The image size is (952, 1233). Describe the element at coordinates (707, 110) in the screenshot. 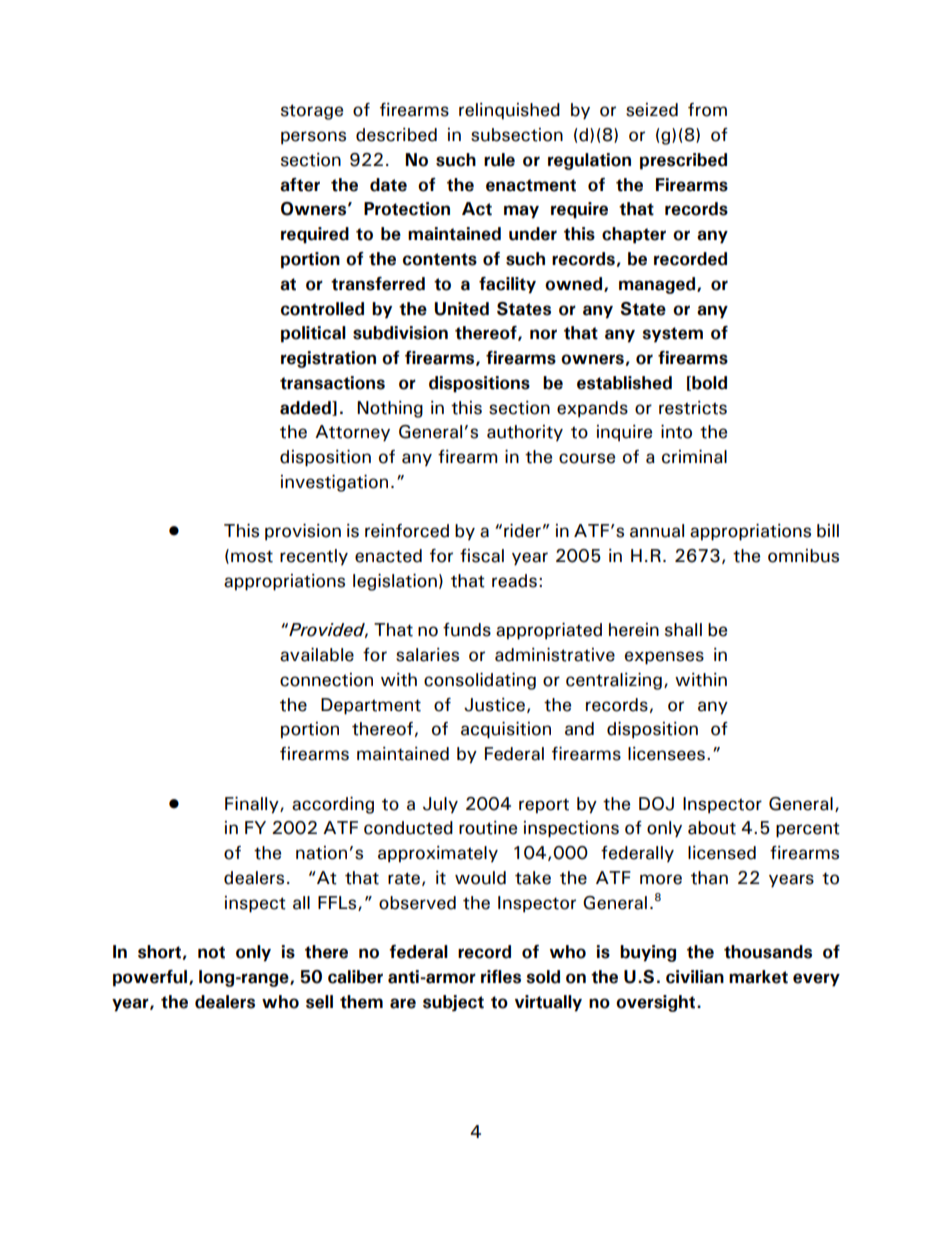

I see `from` at that location.
